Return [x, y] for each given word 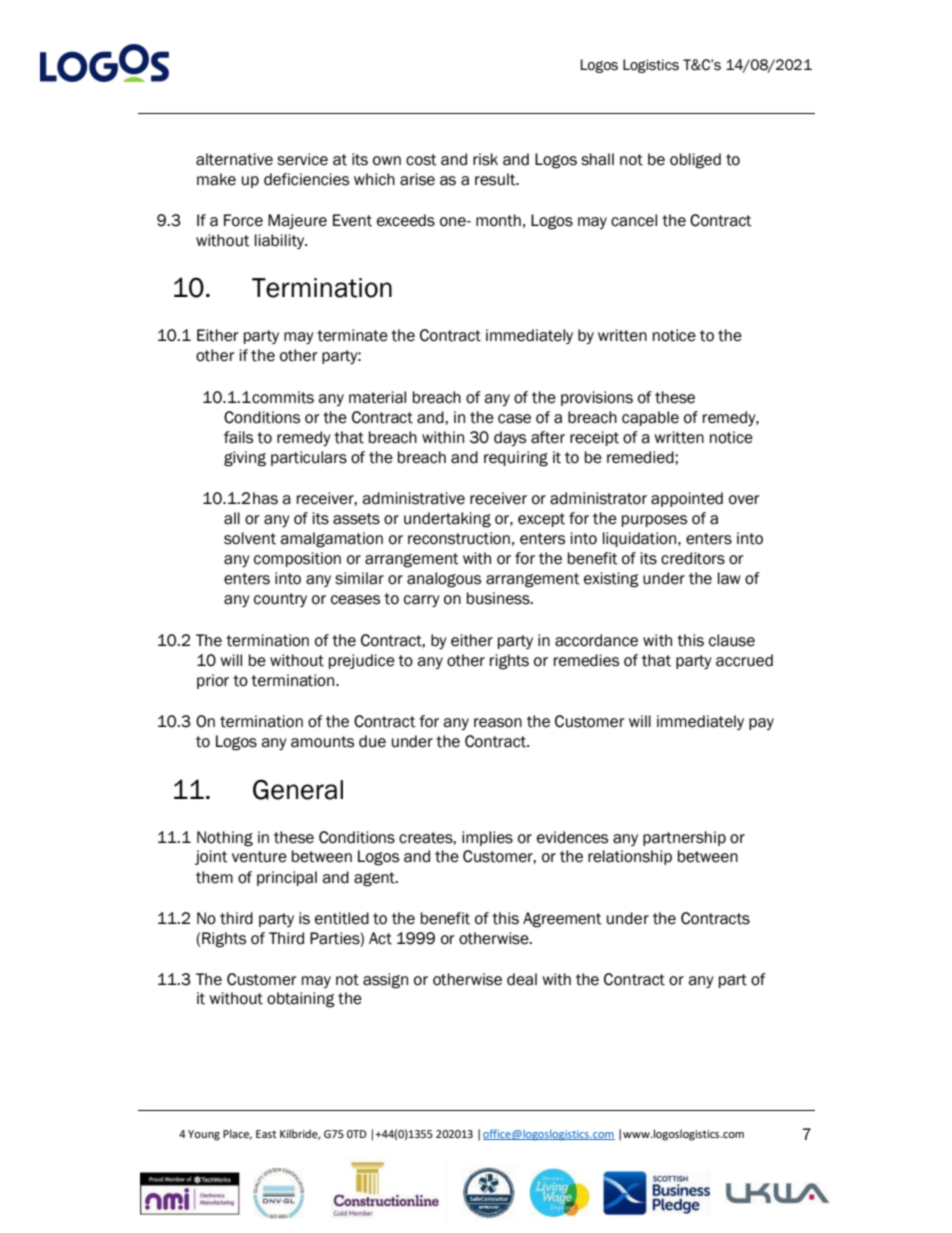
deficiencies [306, 179]
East [266, 1134]
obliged [695, 161]
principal [287, 878]
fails [238, 437]
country [280, 600]
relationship [630, 857]
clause [732, 640]
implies [487, 838]
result [496, 179]
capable [650, 418]
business [499, 598]
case [514, 419]
